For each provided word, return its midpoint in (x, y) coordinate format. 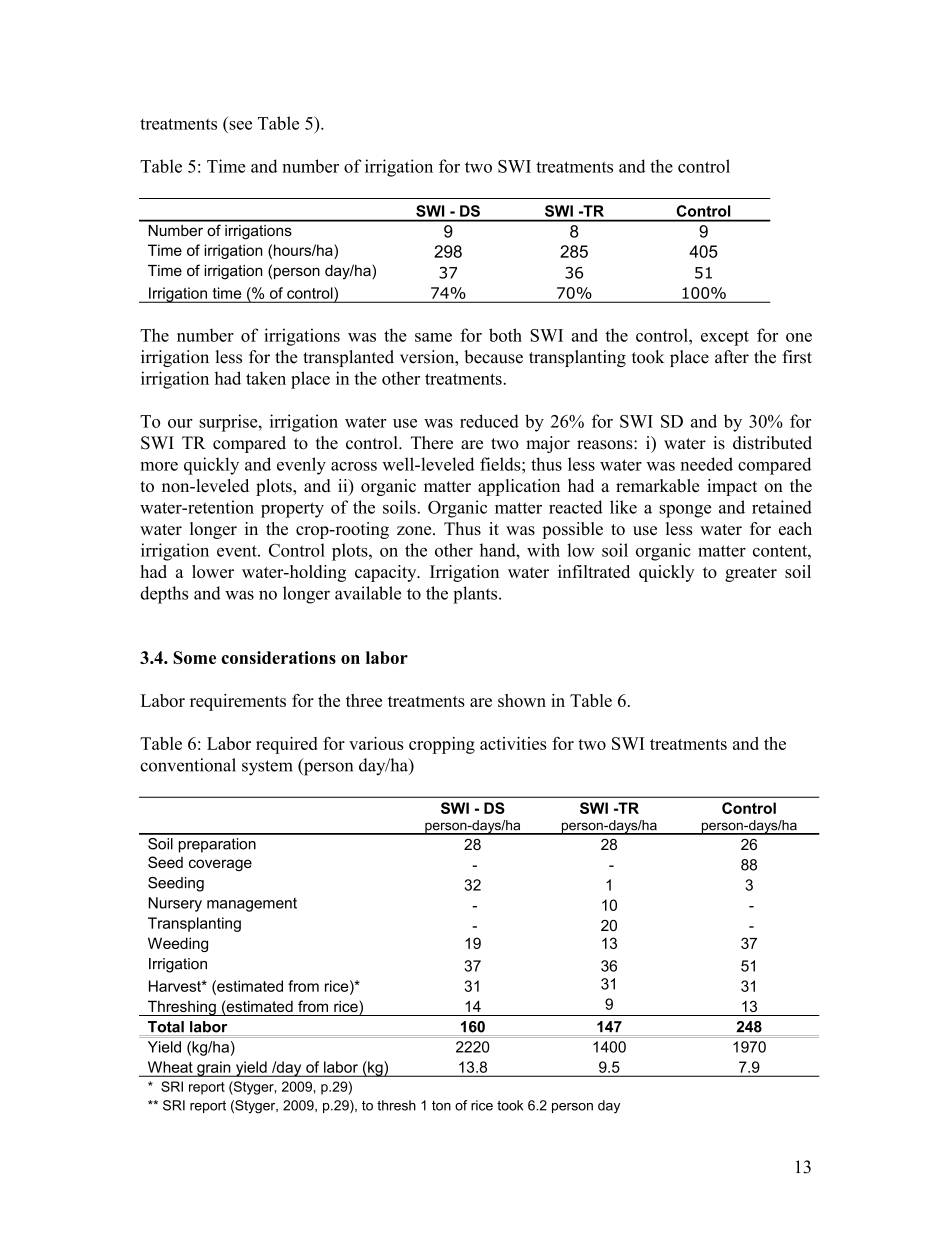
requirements (238, 702)
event (238, 551)
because (493, 357)
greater (751, 574)
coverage (220, 865)
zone (415, 530)
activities (513, 743)
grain (214, 1069)
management (252, 905)
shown (522, 700)
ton (441, 1106)
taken (266, 378)
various (376, 743)
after (732, 357)
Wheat (170, 1067)
